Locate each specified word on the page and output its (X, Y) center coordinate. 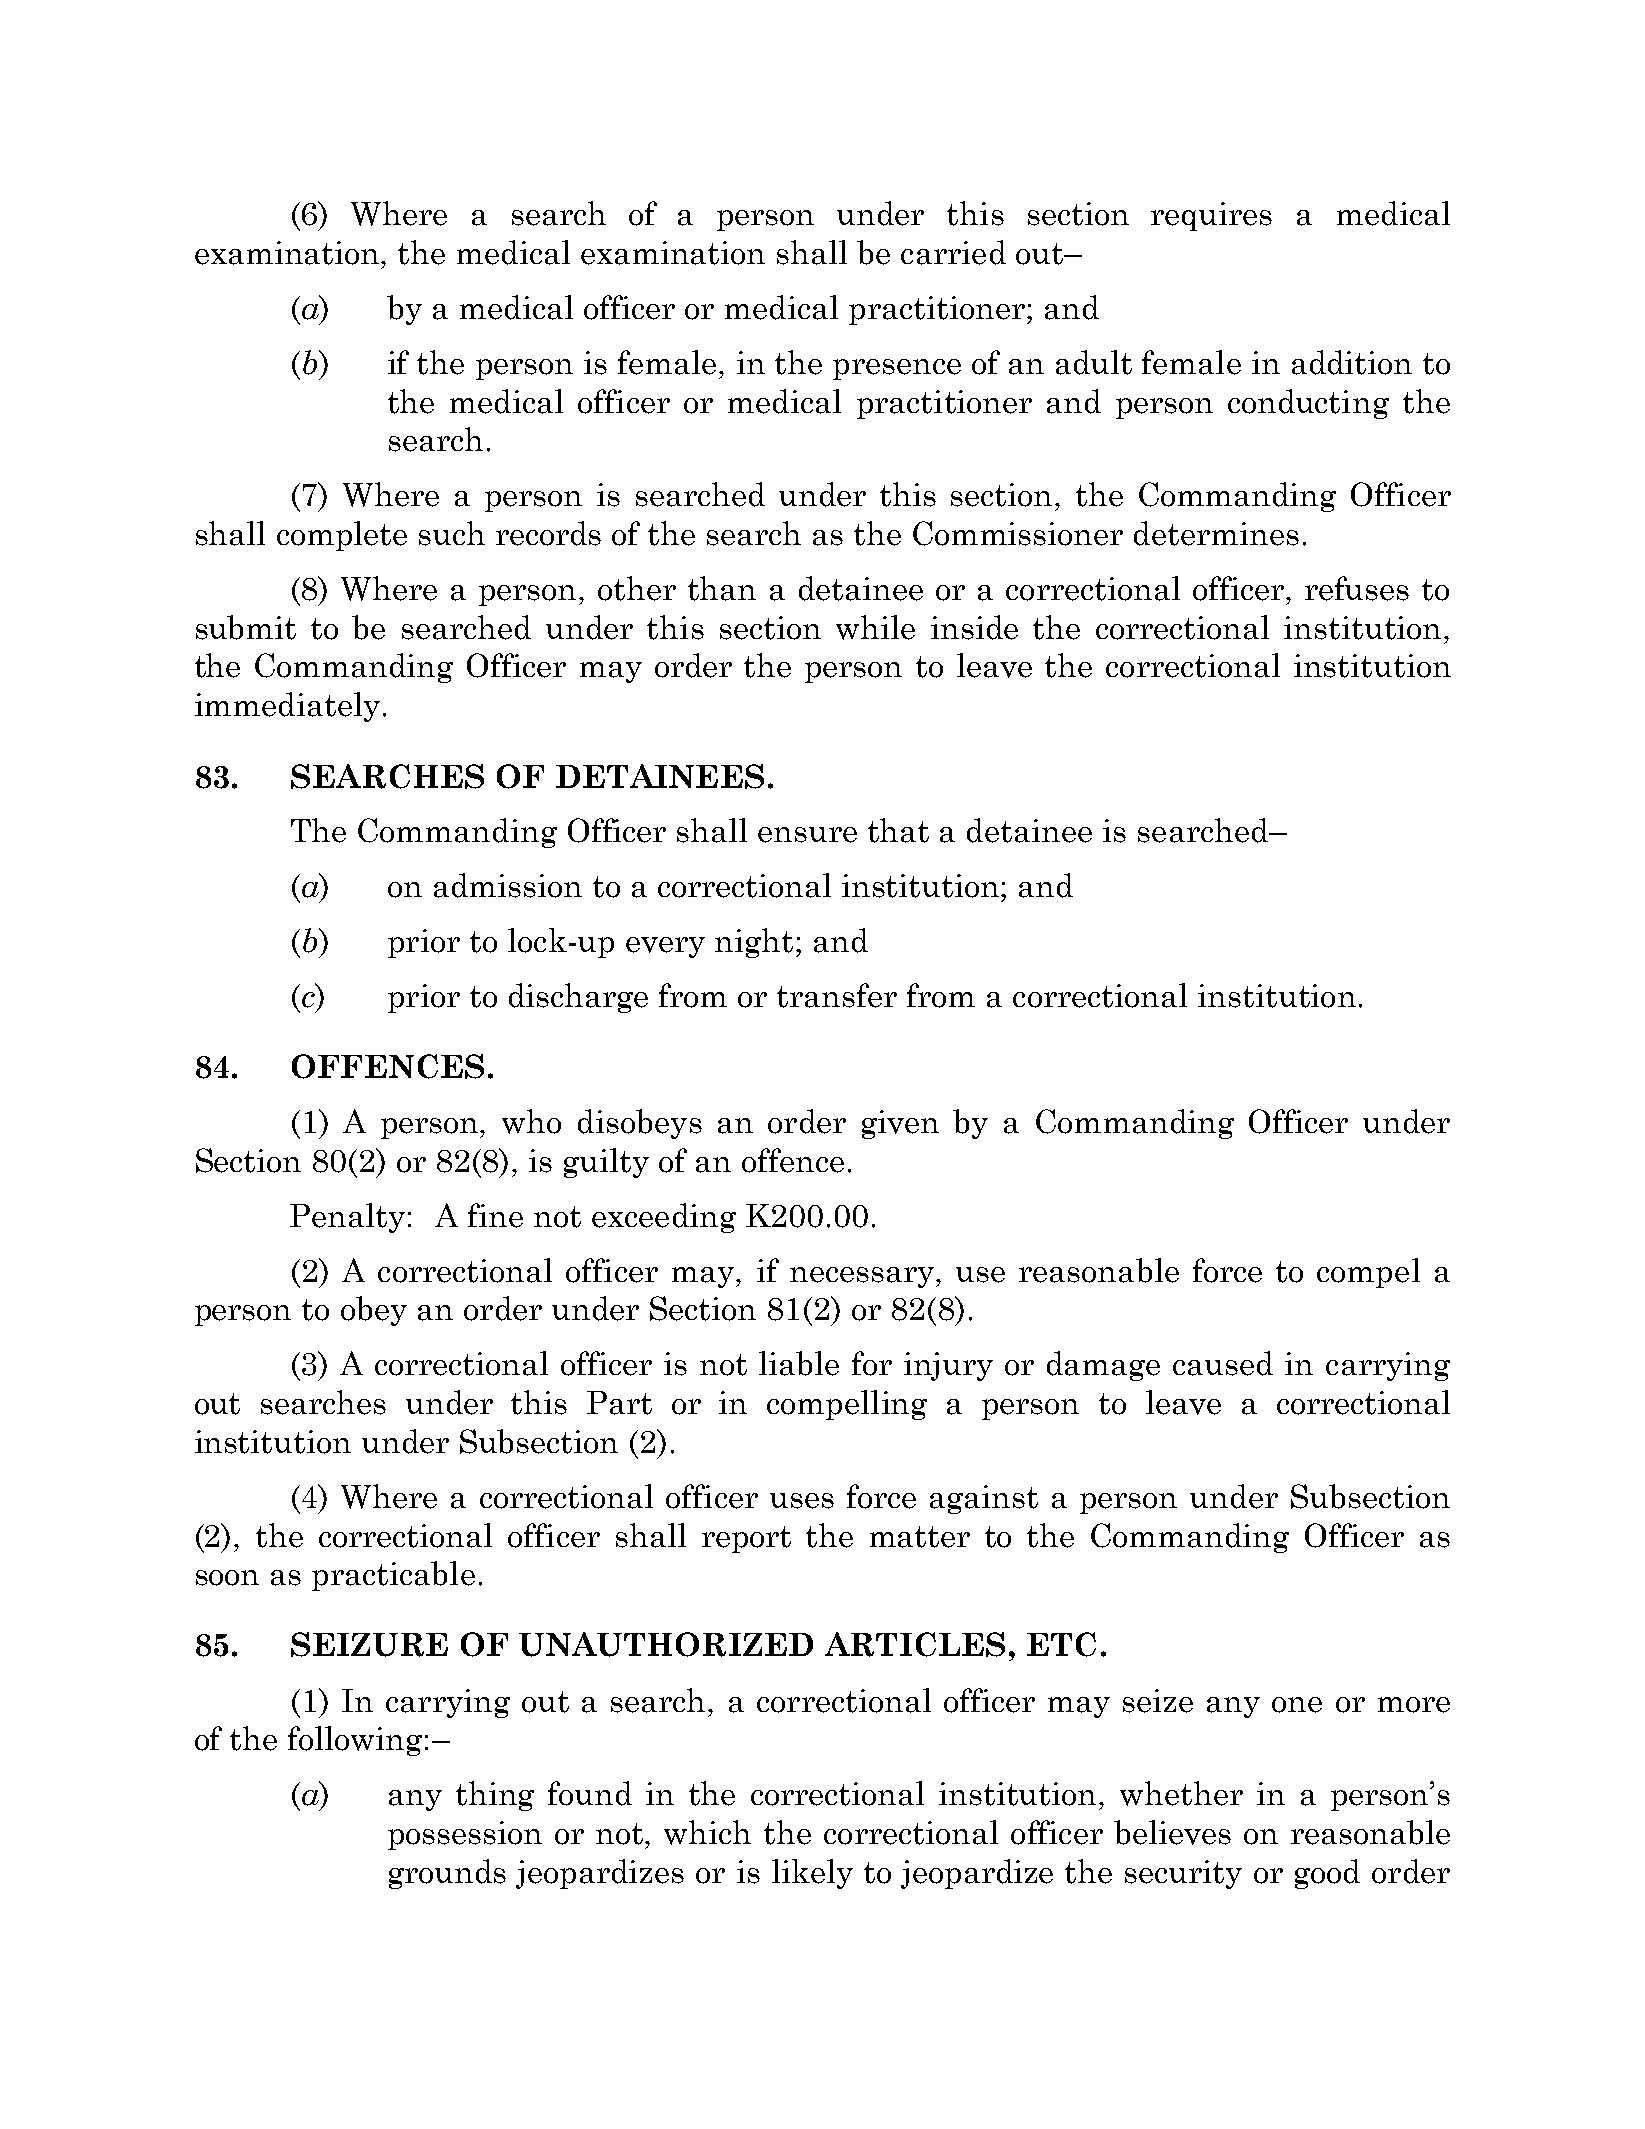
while (875, 627)
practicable (393, 1576)
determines (1216, 533)
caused (1223, 1363)
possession (465, 1835)
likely (812, 1874)
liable (799, 1363)
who (531, 1121)
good (1327, 1874)
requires (1211, 216)
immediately (287, 707)
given (900, 1124)
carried (953, 252)
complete (342, 536)
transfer (837, 995)
